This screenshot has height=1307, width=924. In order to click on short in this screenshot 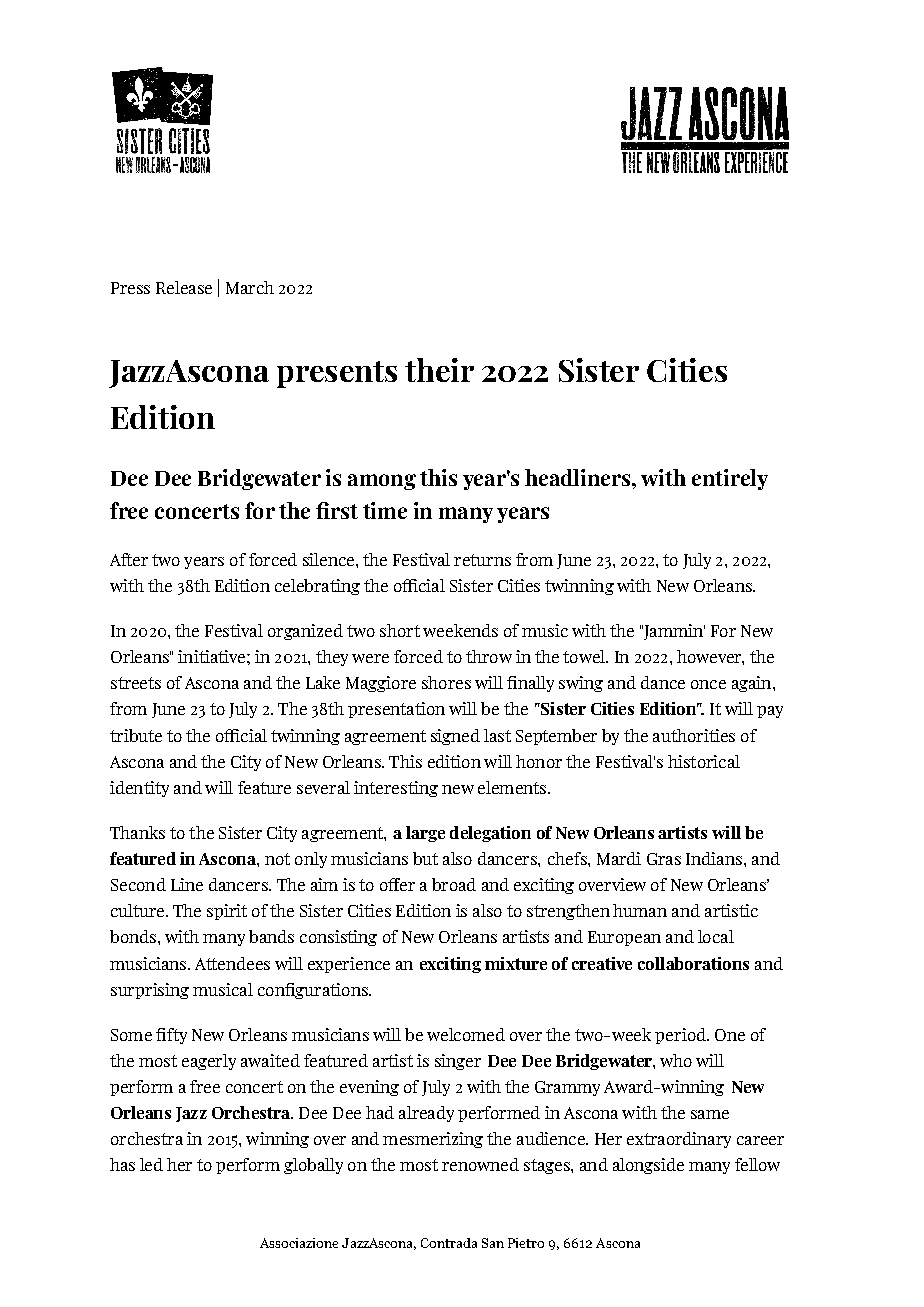, I will do `click(400, 630)`.
